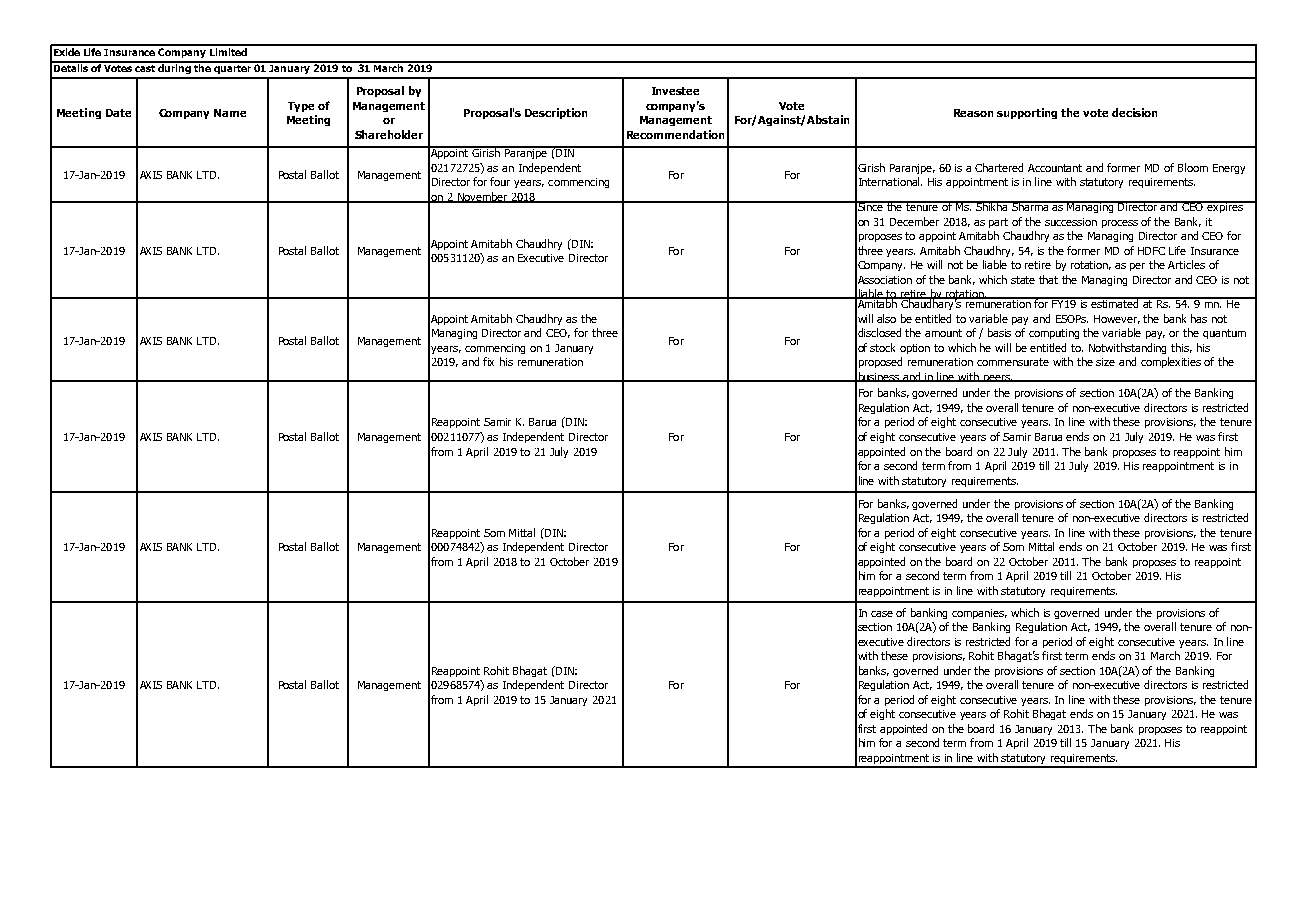 This document has width=1308, height=924. What do you see at coordinates (1013, 362) in the document?
I see `commensurate` at bounding box center [1013, 362].
